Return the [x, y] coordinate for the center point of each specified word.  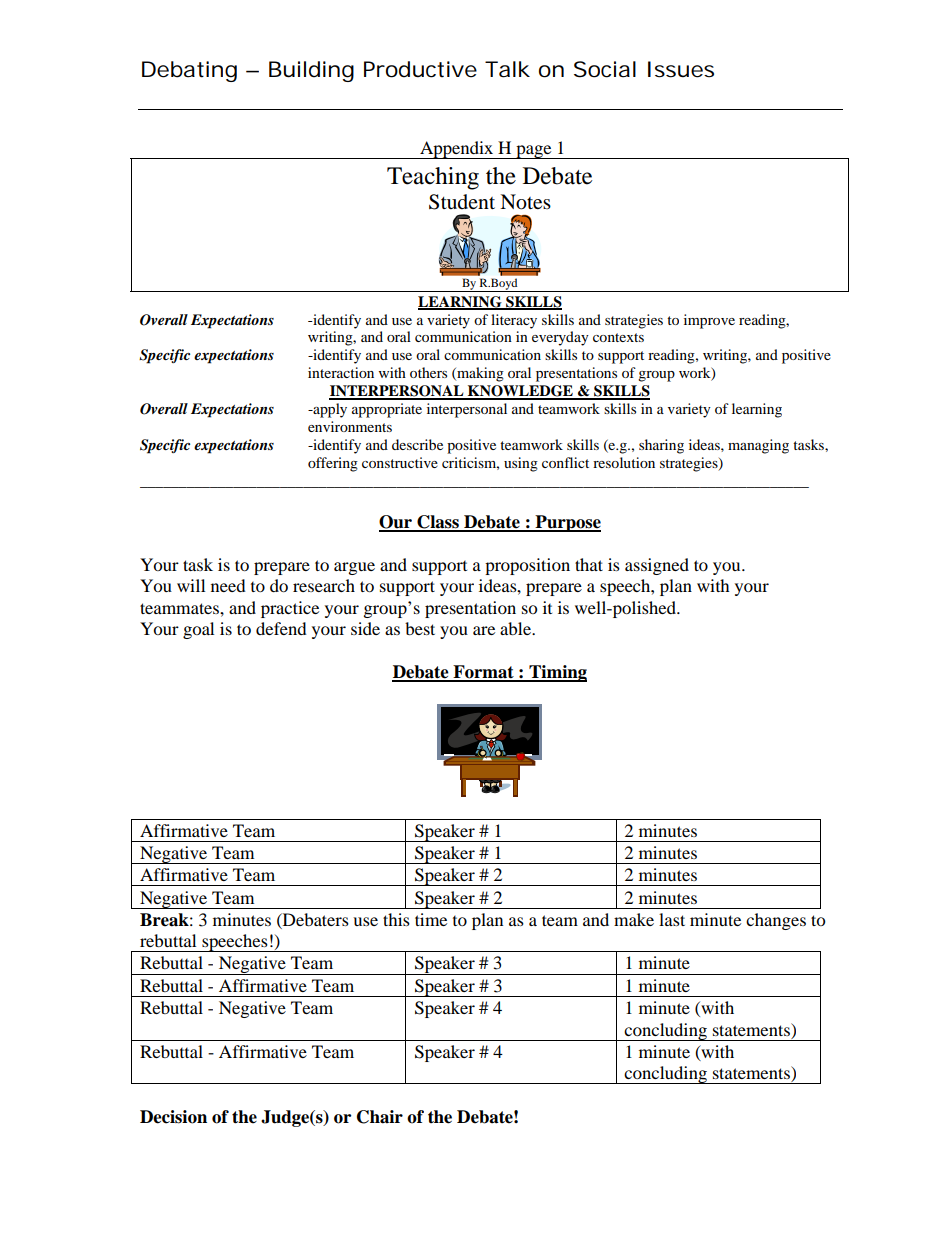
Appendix [457, 150]
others [428, 372]
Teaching [433, 178]
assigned [657, 566]
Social [605, 69]
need [228, 585]
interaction [341, 372]
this [396, 919]
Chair [380, 1117]
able [516, 628]
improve [709, 321]
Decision [173, 1117]
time [431, 919]
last [672, 919]
